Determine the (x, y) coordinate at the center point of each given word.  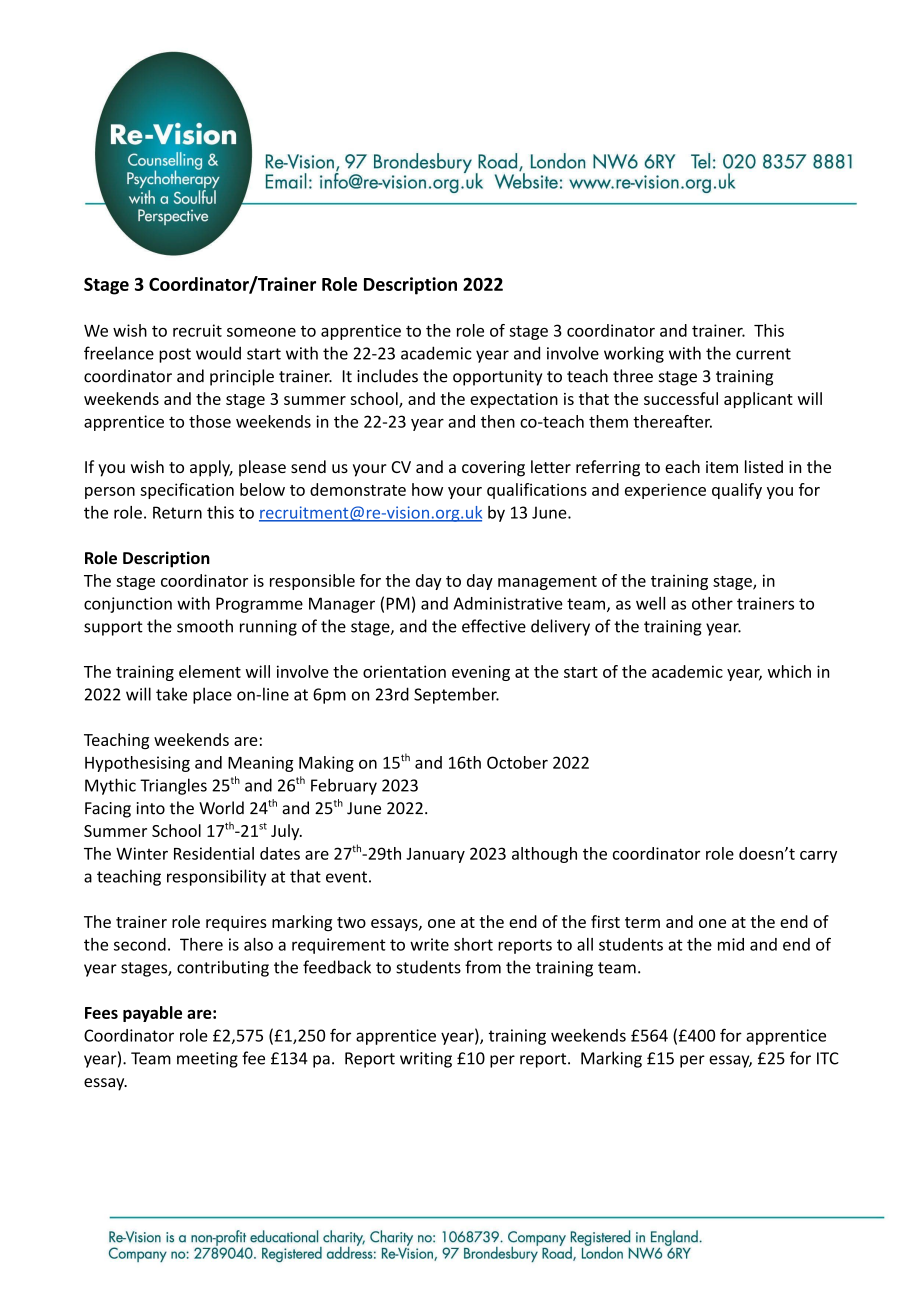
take (171, 694)
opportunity (497, 378)
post (175, 355)
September (456, 695)
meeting (207, 1060)
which (789, 671)
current (763, 354)
